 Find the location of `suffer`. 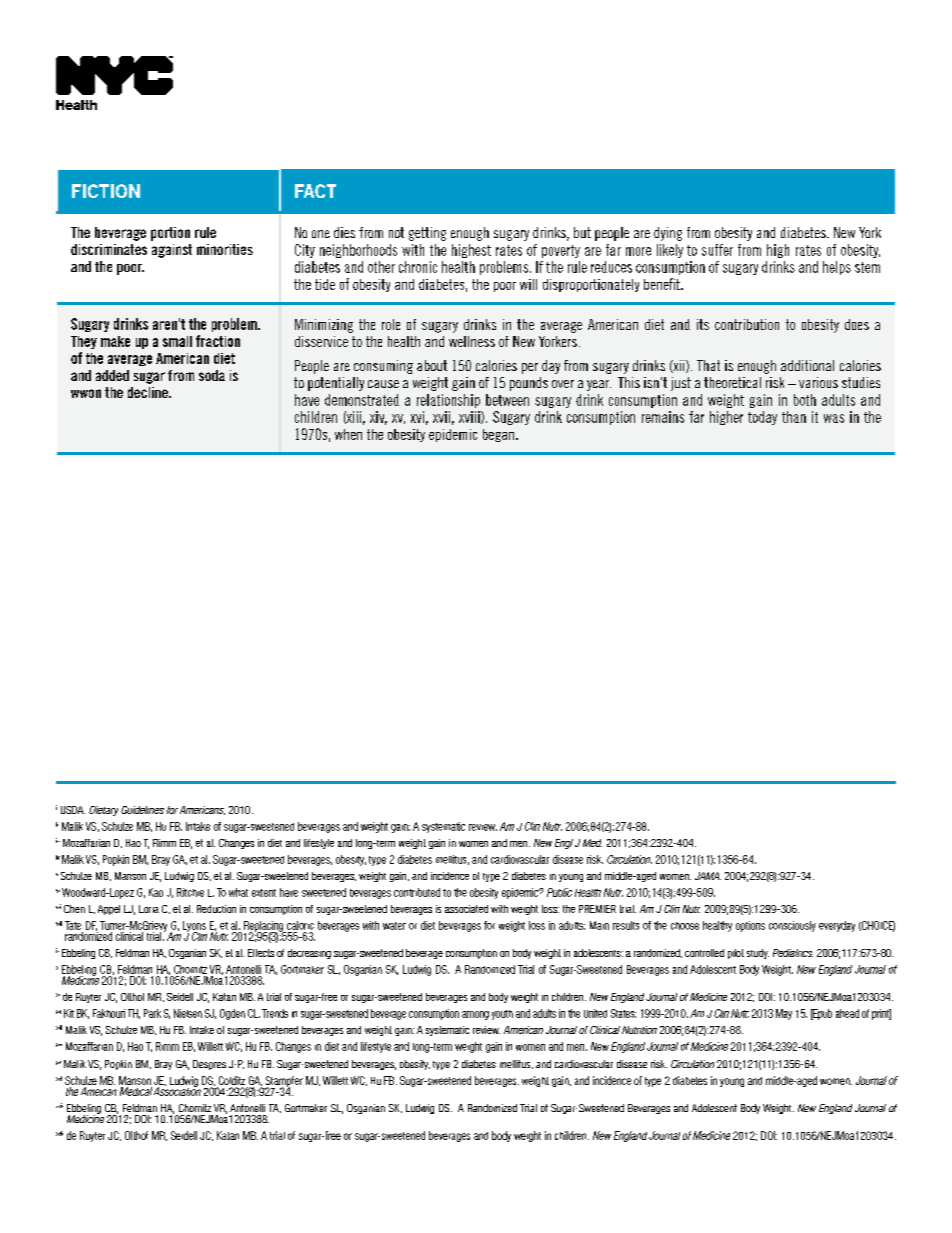

suffer is located at coordinates (717, 250).
